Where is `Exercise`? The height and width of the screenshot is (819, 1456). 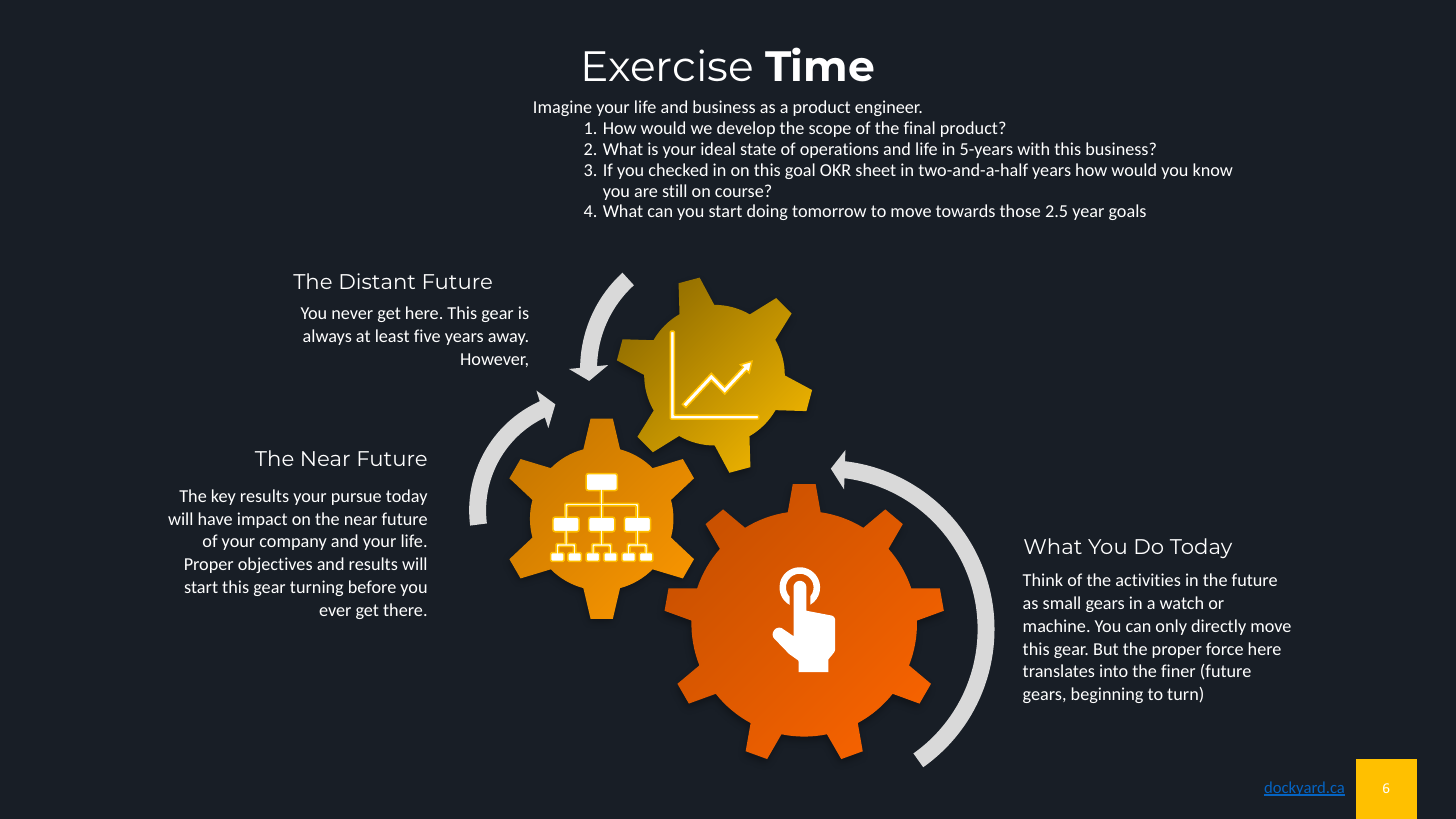
Exercise is located at coordinates (668, 65).
